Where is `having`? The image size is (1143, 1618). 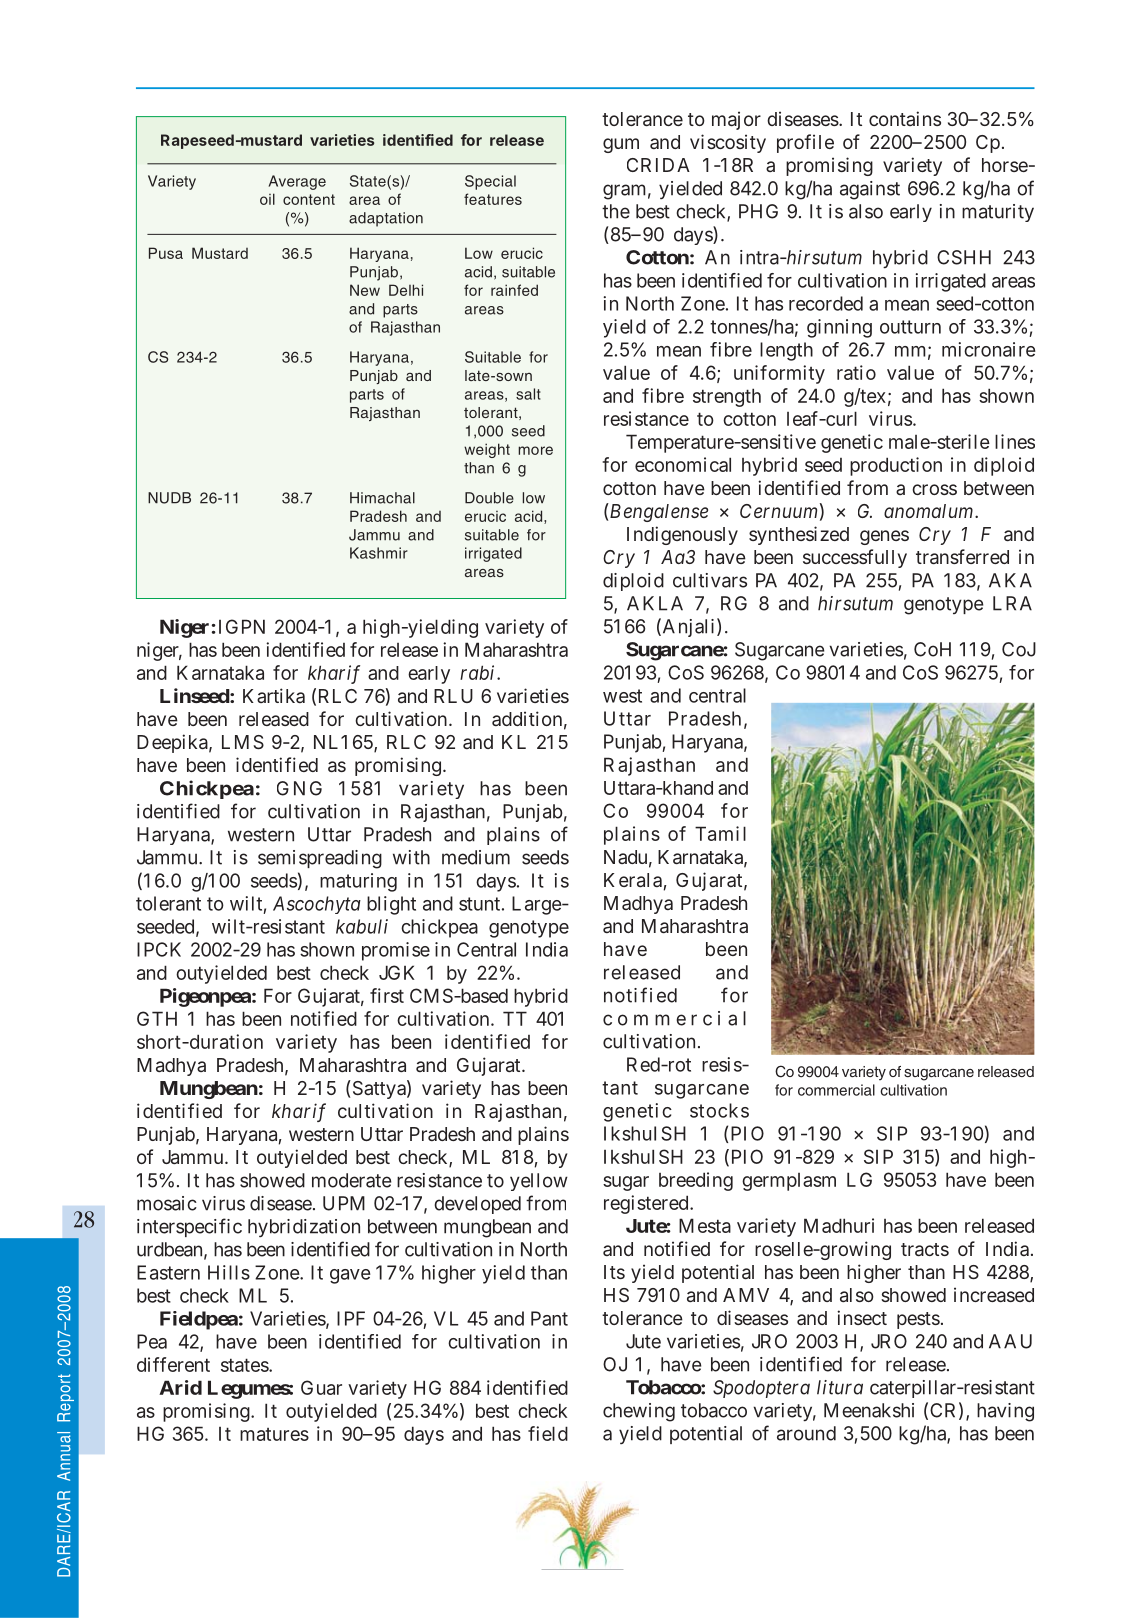 having is located at coordinates (1005, 1412).
